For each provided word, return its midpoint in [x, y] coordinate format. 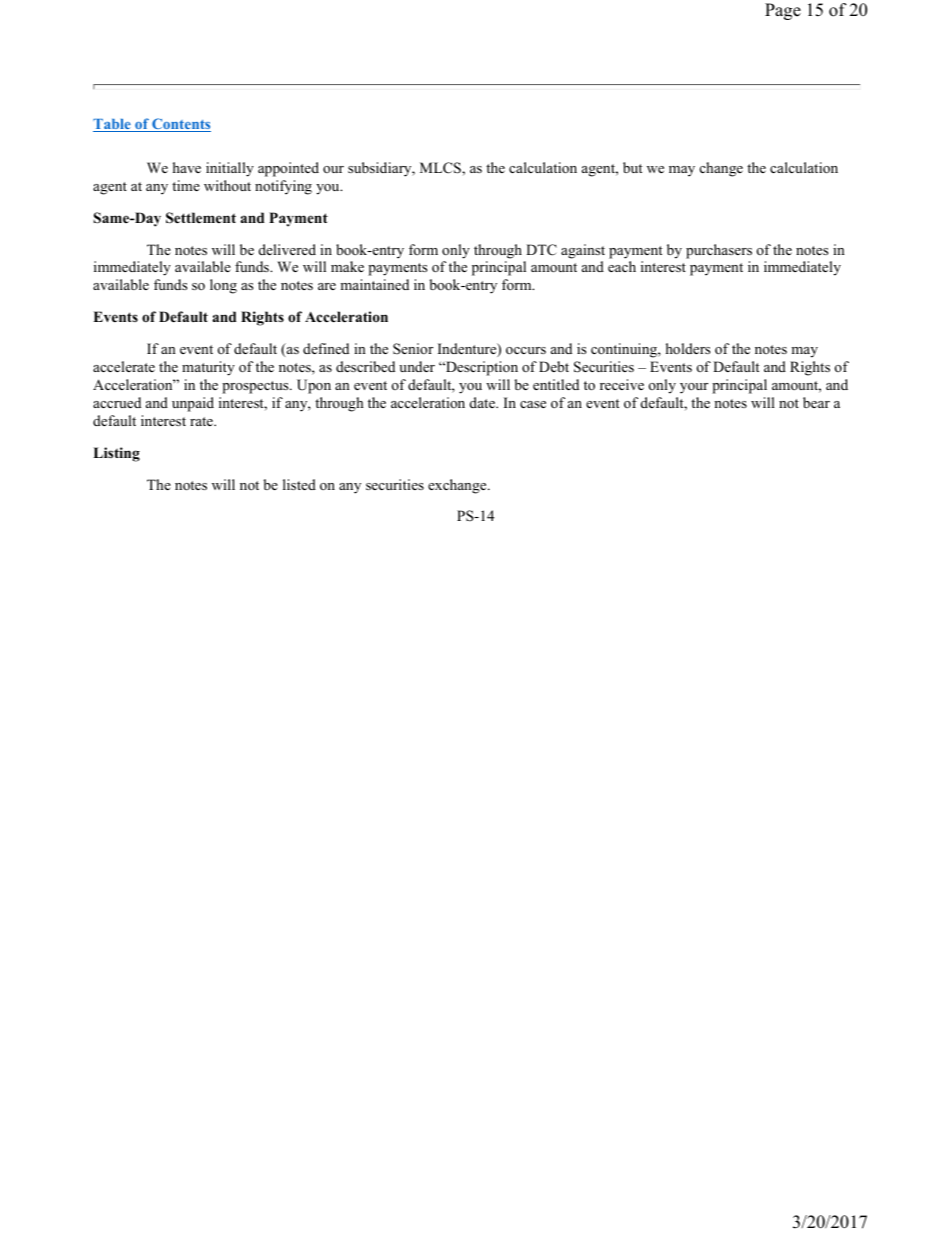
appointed [288, 169]
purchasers [719, 251]
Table [113, 125]
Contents [180, 125]
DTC [541, 250]
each [622, 266]
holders [688, 348]
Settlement [201, 218]
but [632, 167]
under [417, 366]
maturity [208, 368]
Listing [116, 454]
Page [783, 11]
